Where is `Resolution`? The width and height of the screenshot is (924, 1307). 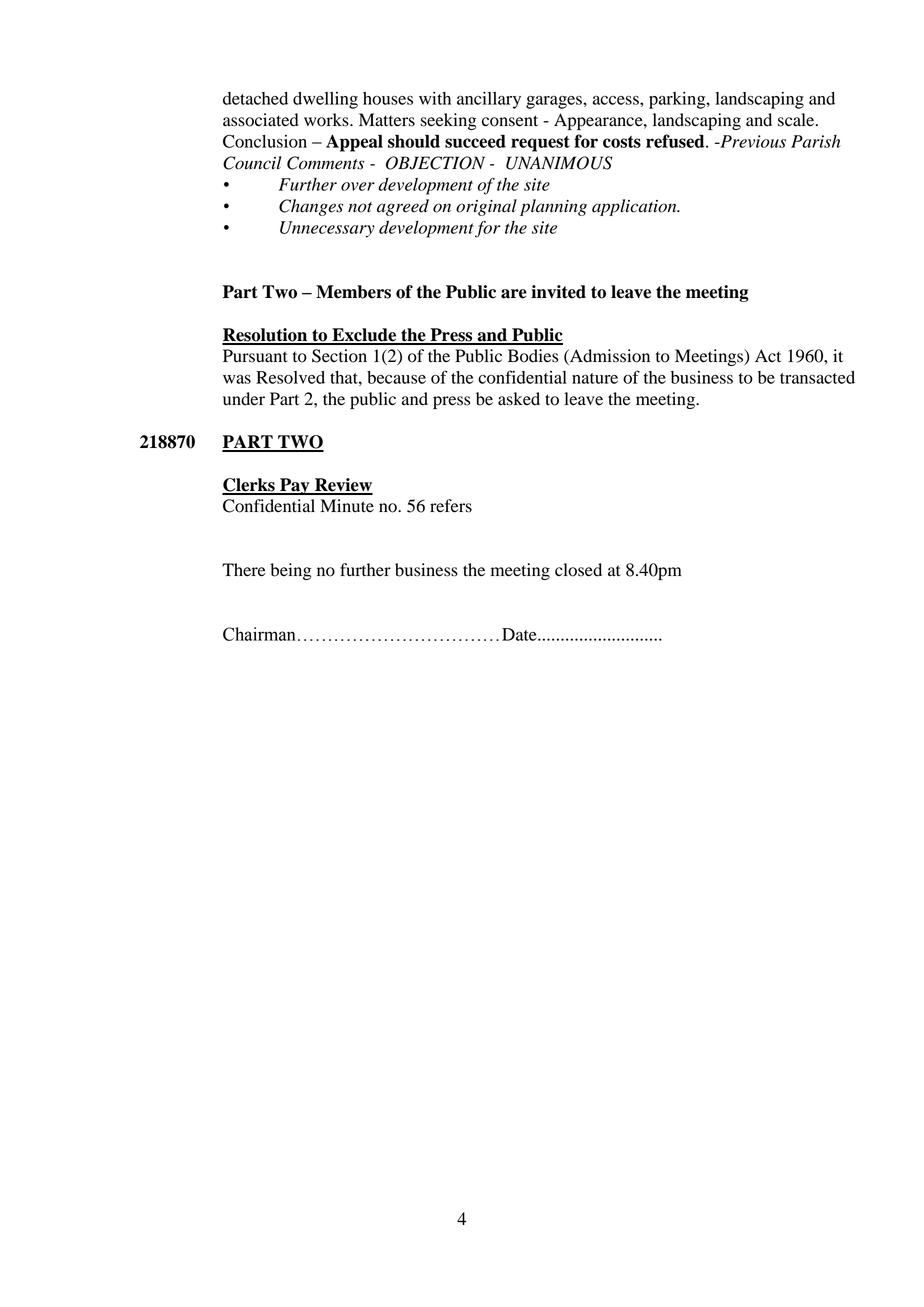
Resolution is located at coordinates (266, 336).
